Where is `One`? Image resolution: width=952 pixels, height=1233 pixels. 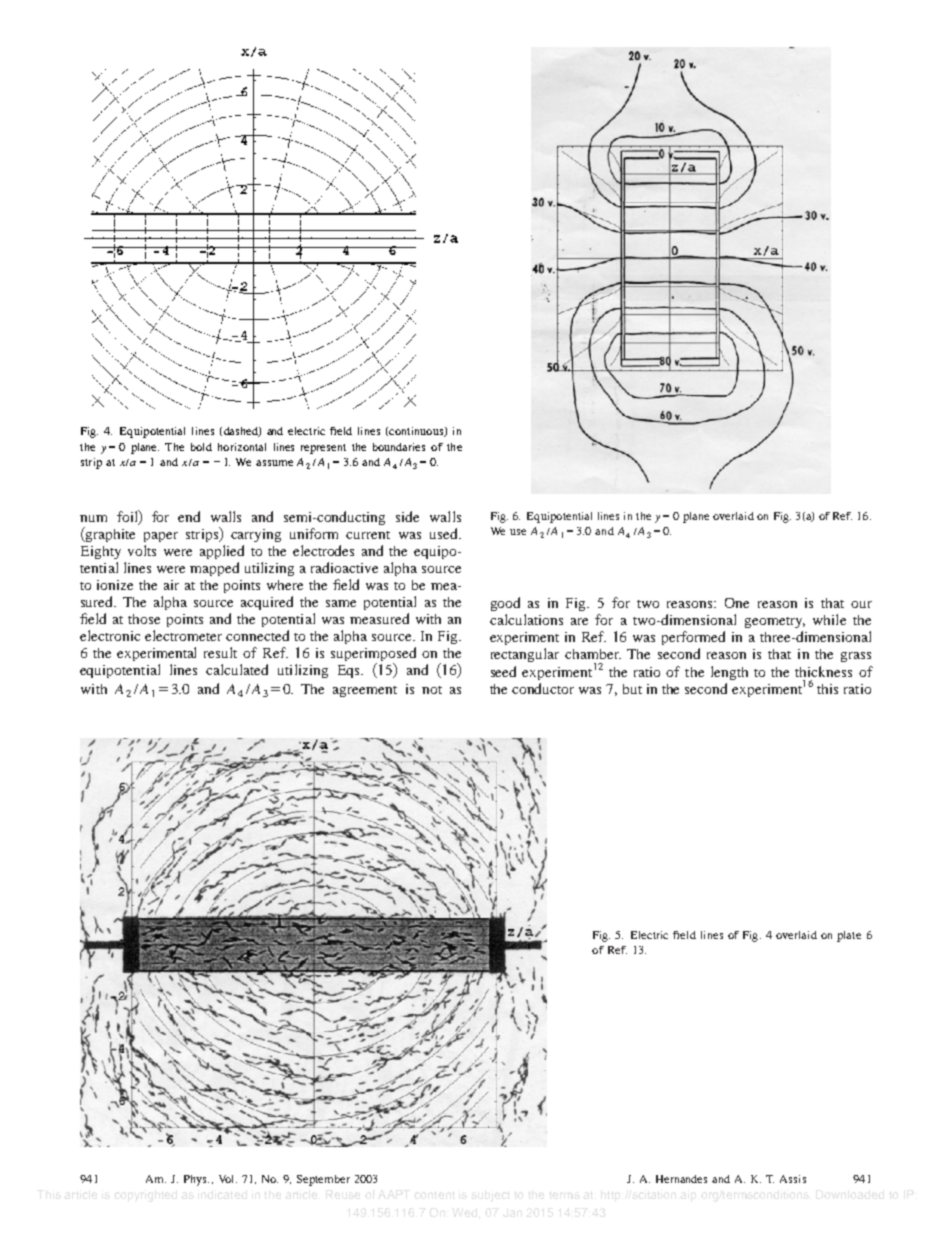 One is located at coordinates (737, 603).
